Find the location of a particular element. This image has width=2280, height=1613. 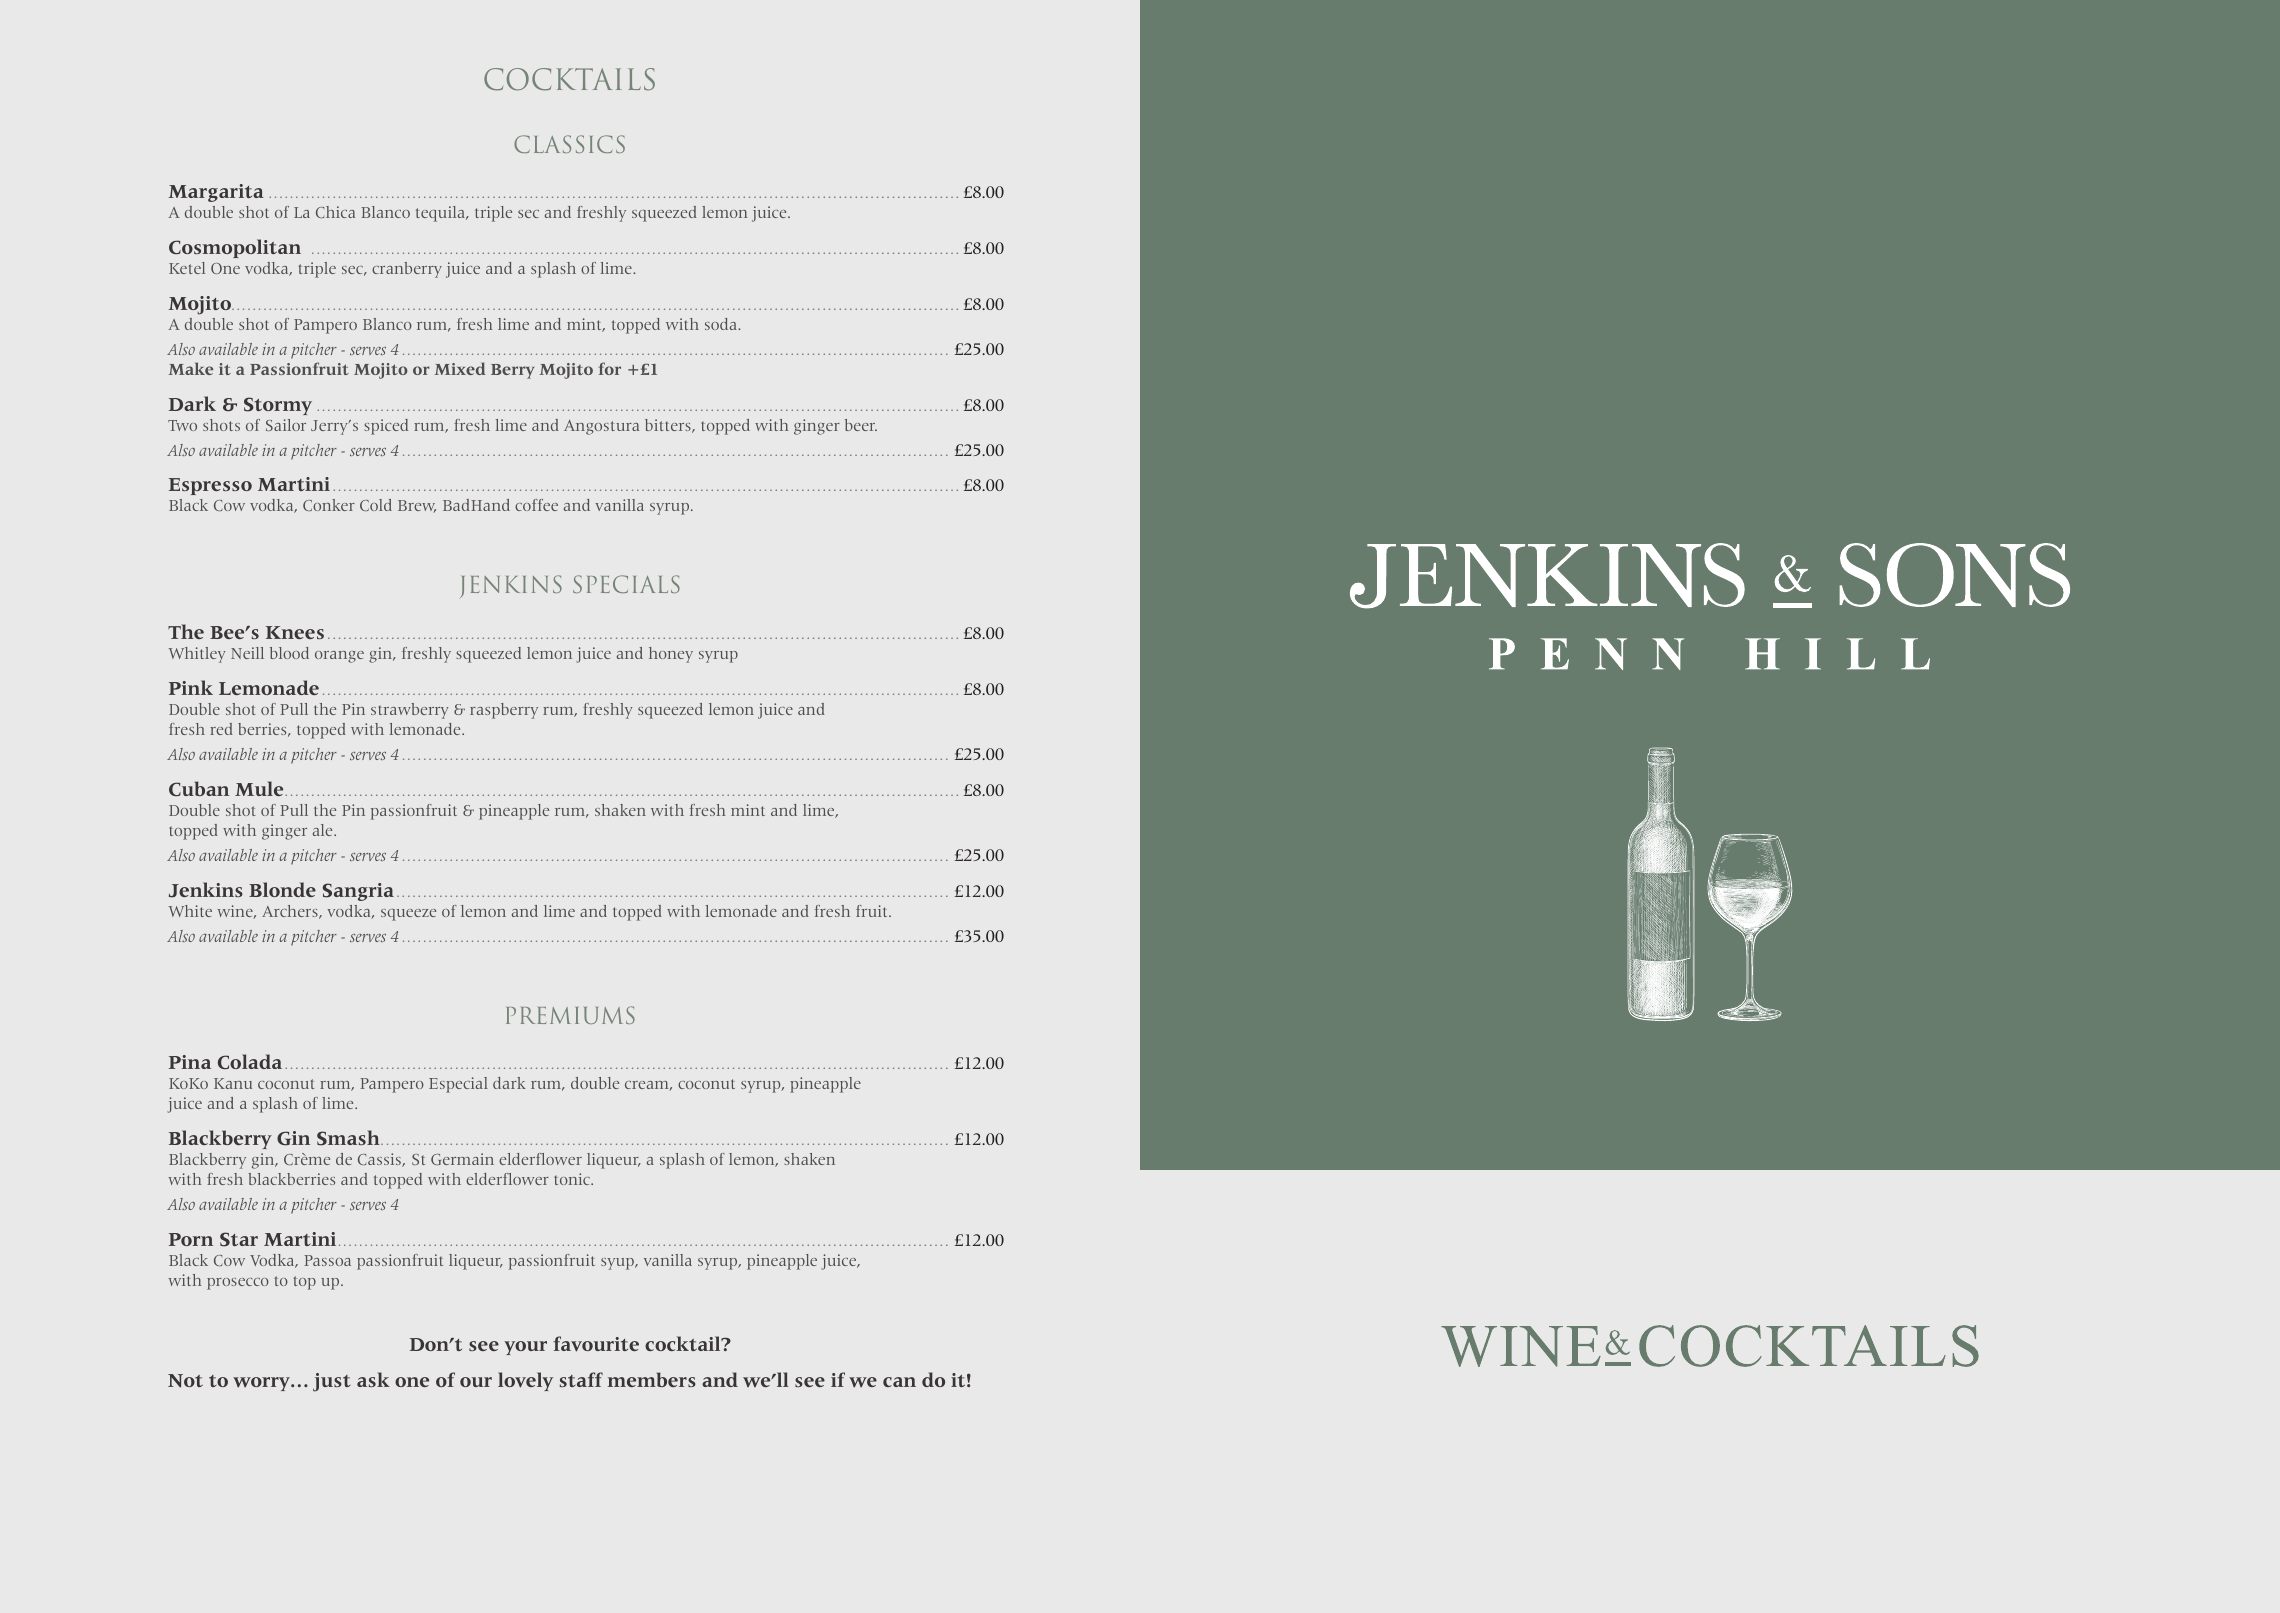

tonic is located at coordinates (573, 1179).
